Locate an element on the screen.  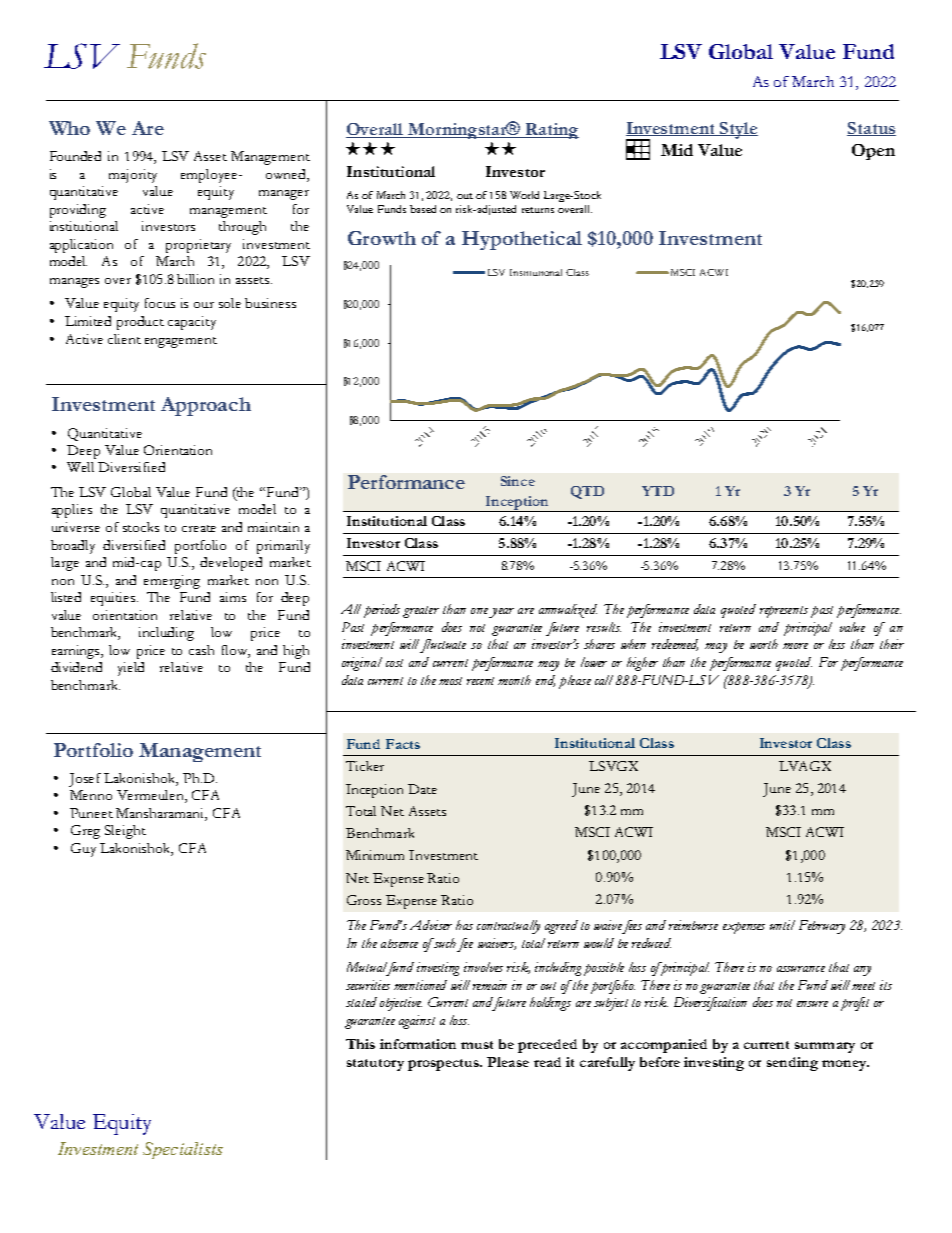
majority is located at coordinates (133, 176).
